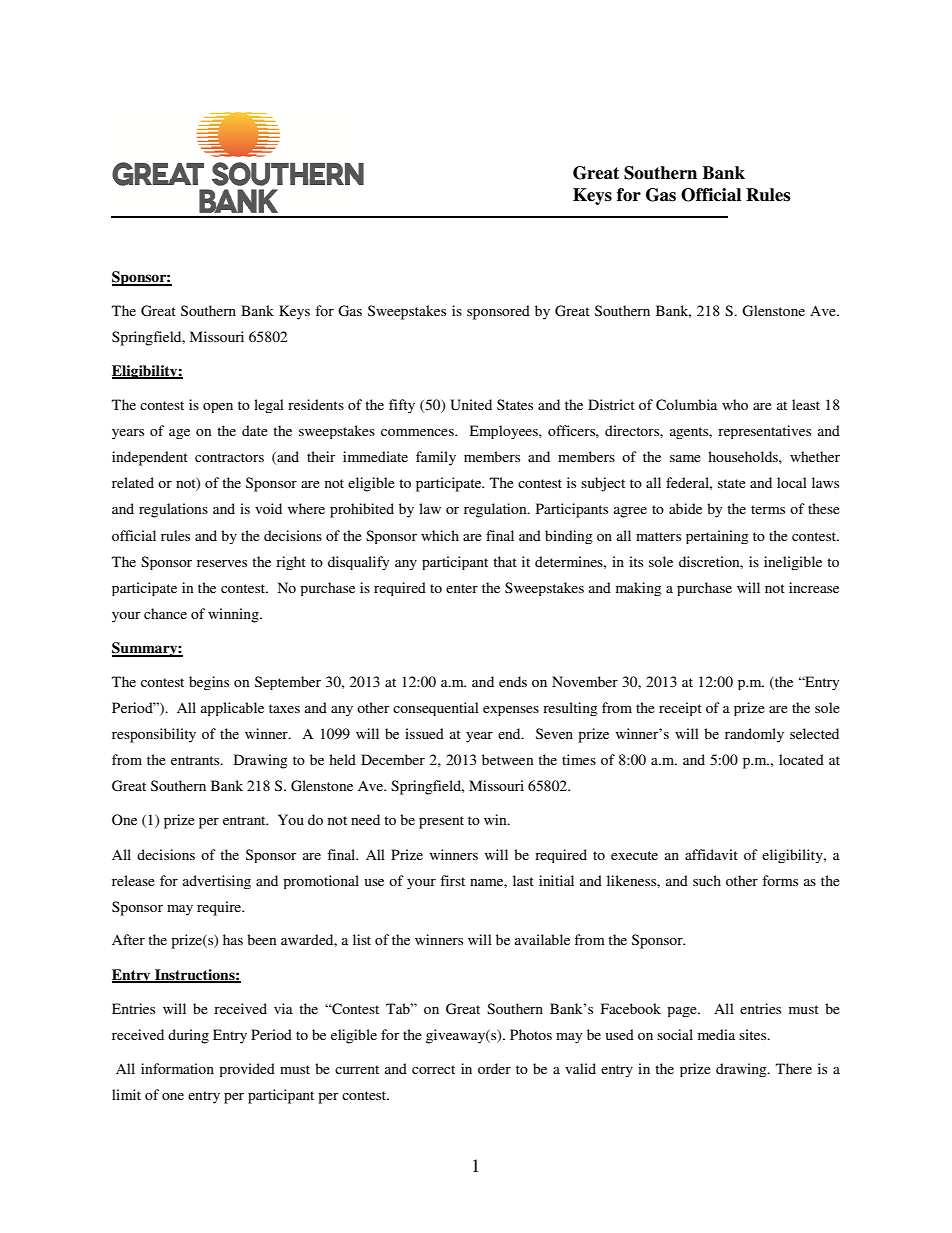 The image size is (952, 1233). I want to click on order, so click(494, 1068).
